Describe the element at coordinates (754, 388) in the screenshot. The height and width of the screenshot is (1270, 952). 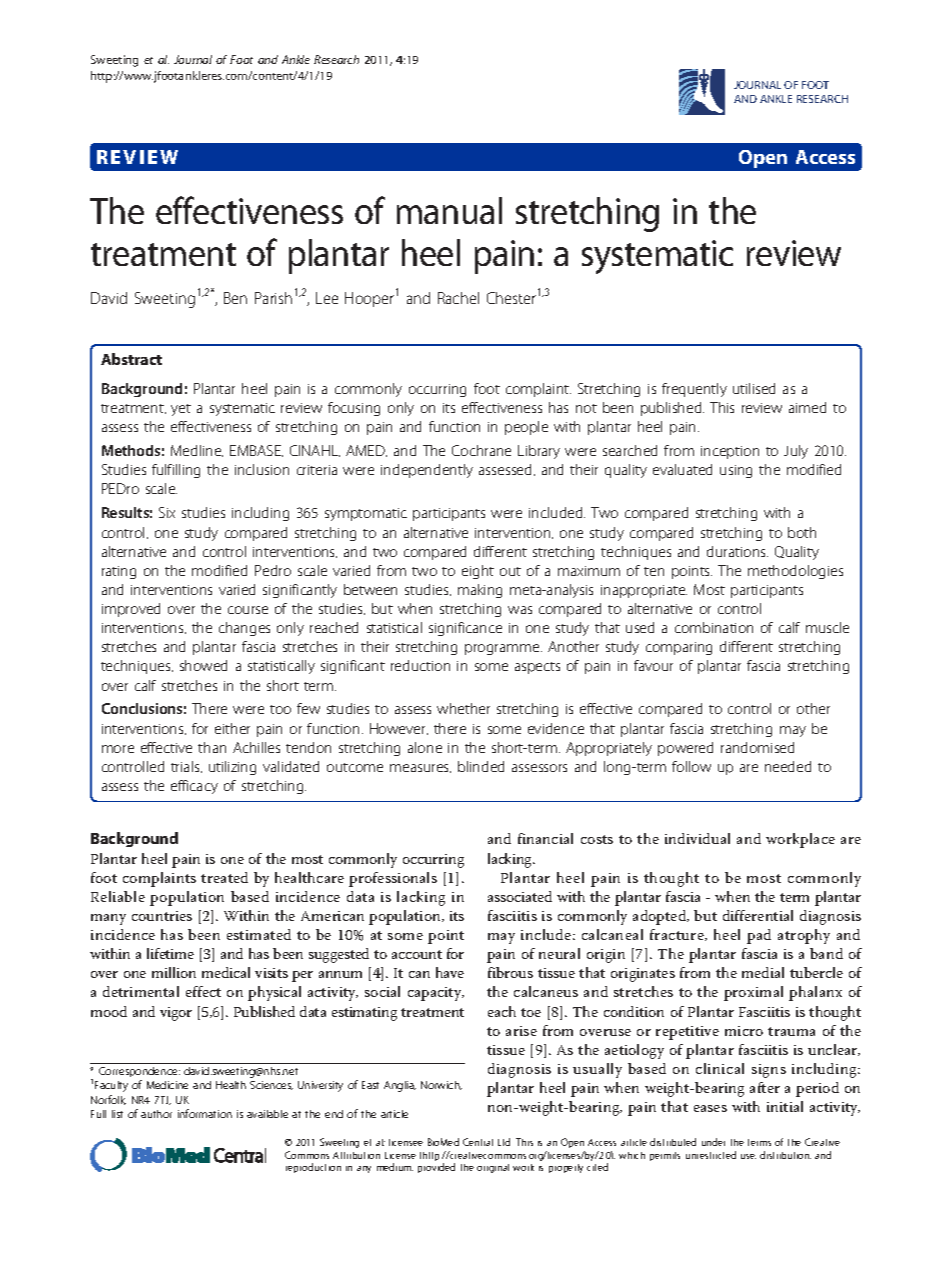
I see `utilised` at that location.
